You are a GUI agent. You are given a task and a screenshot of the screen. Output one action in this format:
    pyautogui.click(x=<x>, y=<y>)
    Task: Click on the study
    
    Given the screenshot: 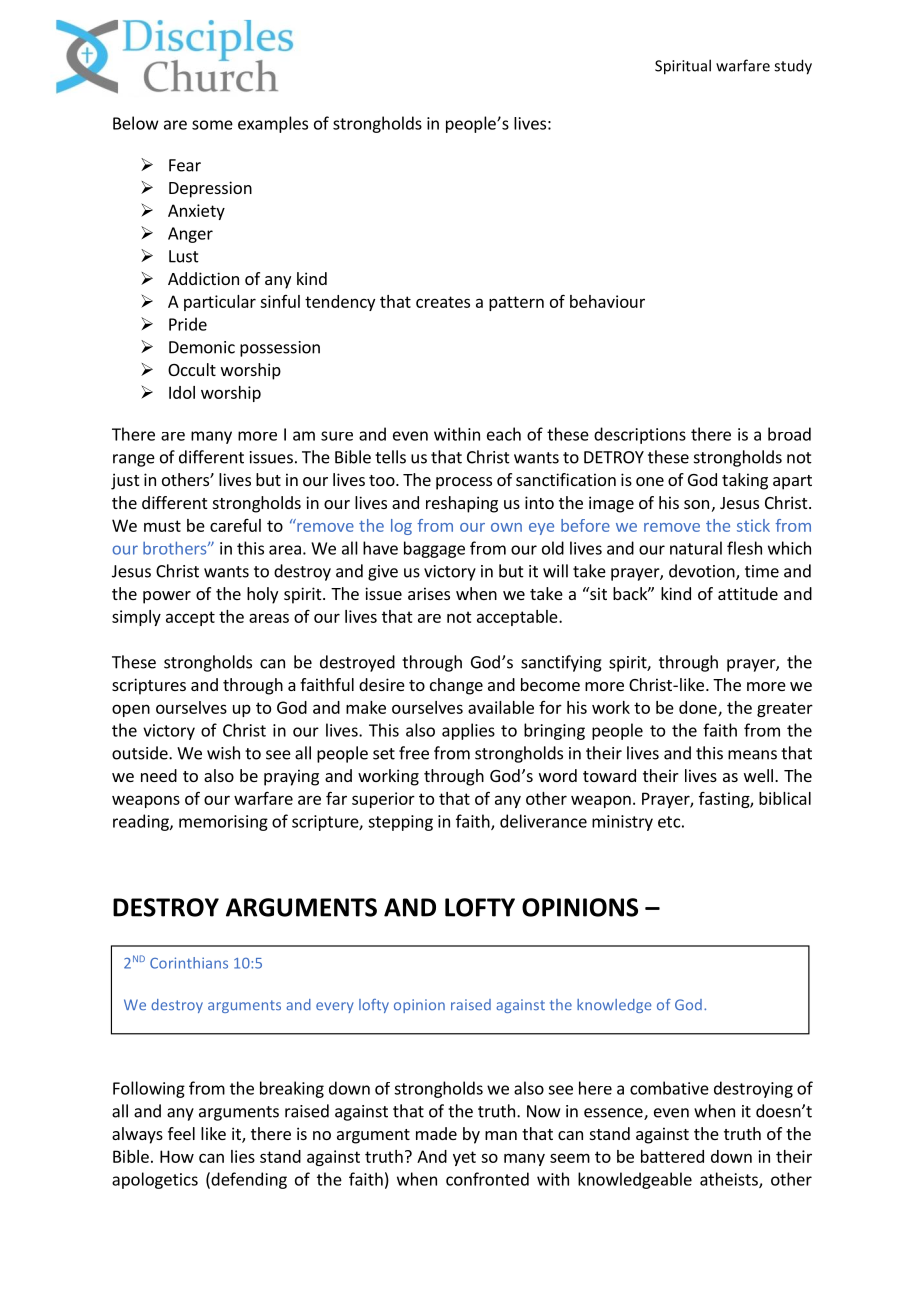 What is the action you would take?
    pyautogui.click(x=793, y=67)
